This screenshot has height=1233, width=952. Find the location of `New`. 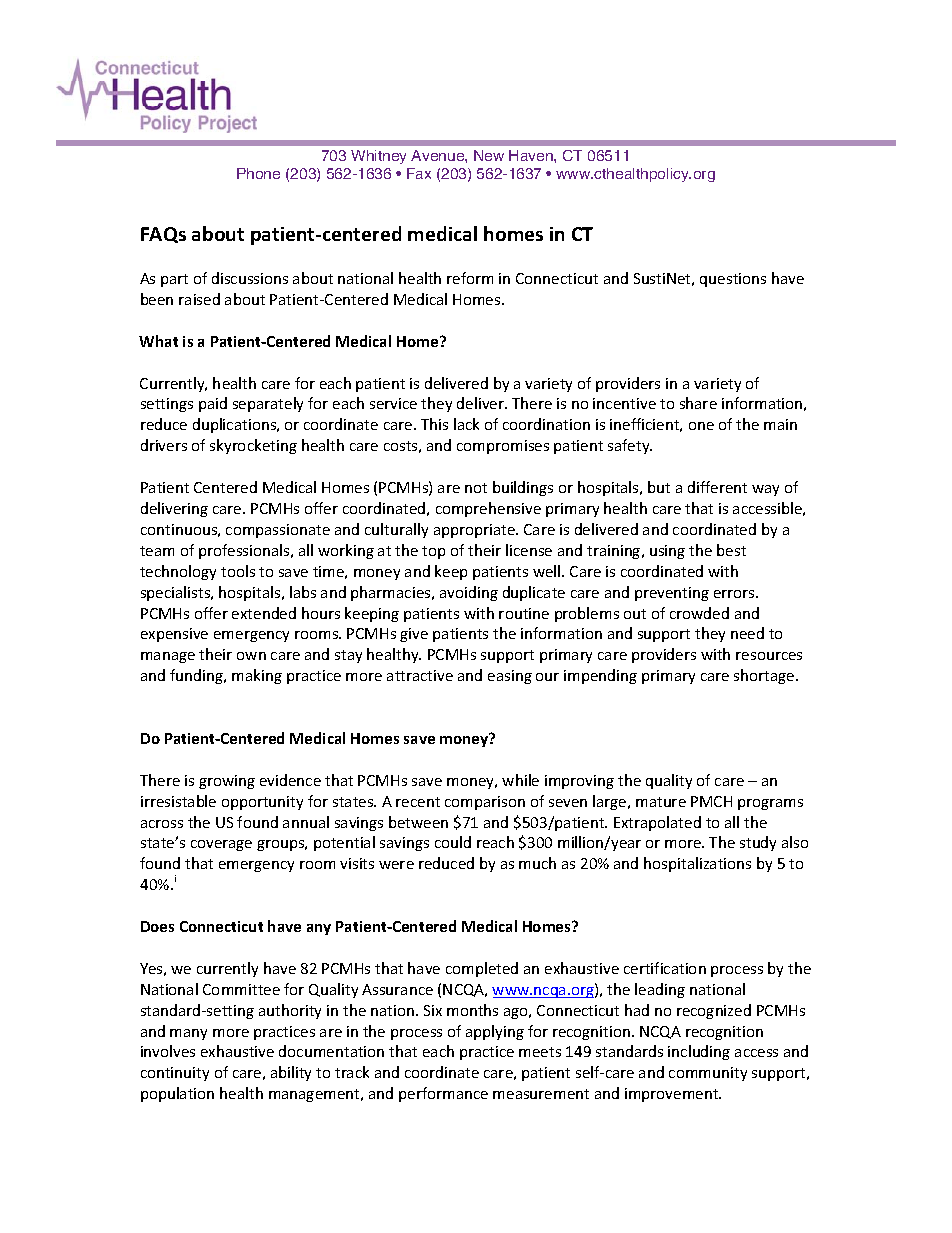

New is located at coordinates (489, 155).
